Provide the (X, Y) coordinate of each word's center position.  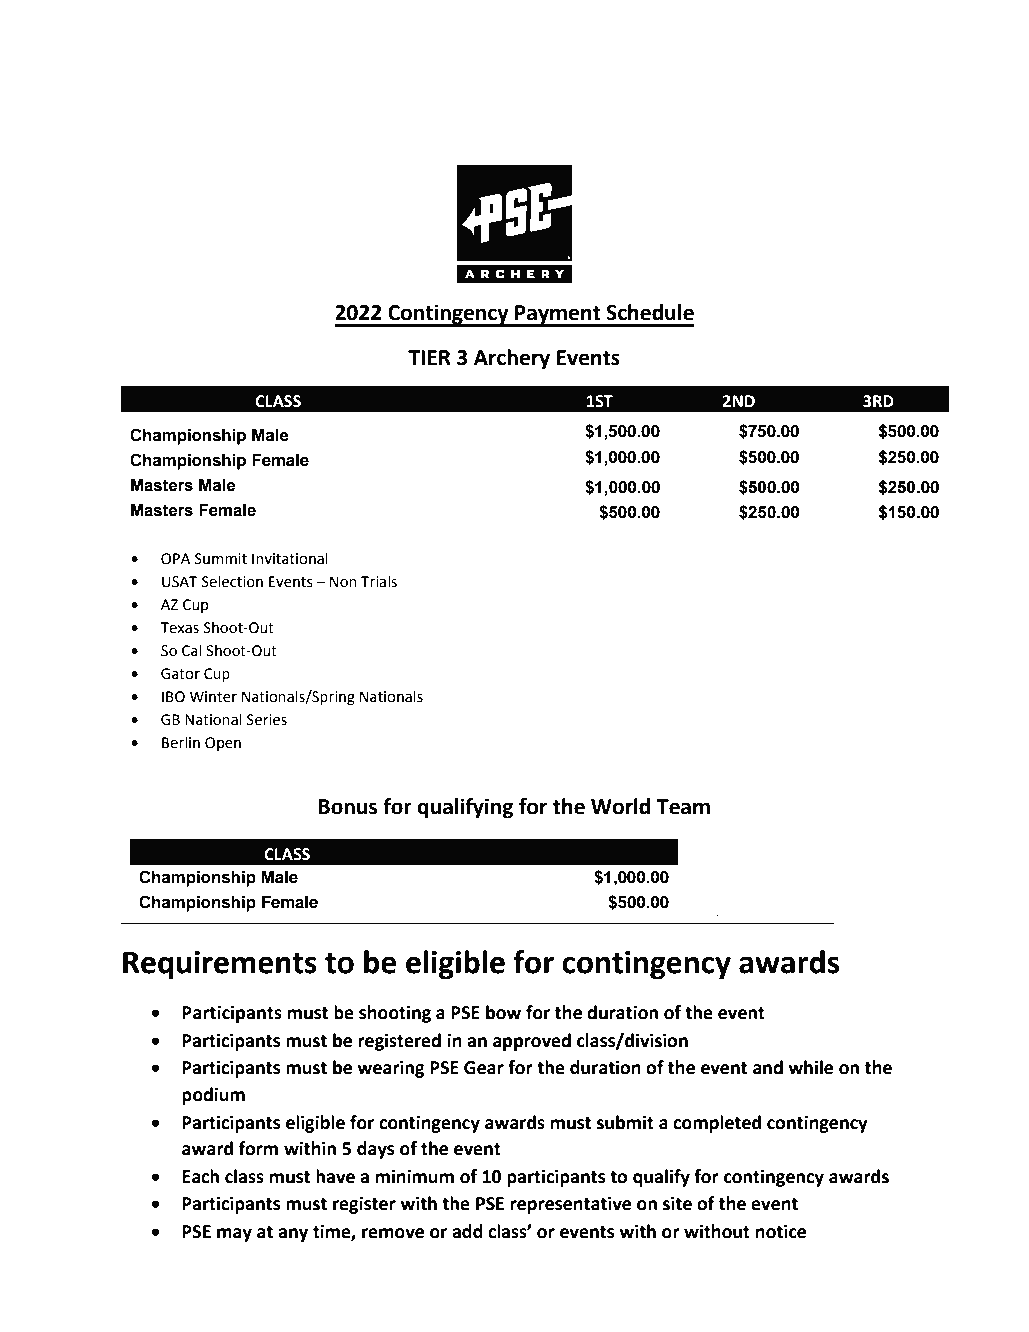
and (768, 1067)
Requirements (220, 965)
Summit (221, 559)
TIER (429, 357)
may (234, 1235)
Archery (512, 359)
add (467, 1231)
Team (683, 807)
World (620, 806)
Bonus (348, 807)
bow (503, 1012)
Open (223, 744)
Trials (379, 581)
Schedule (650, 312)
